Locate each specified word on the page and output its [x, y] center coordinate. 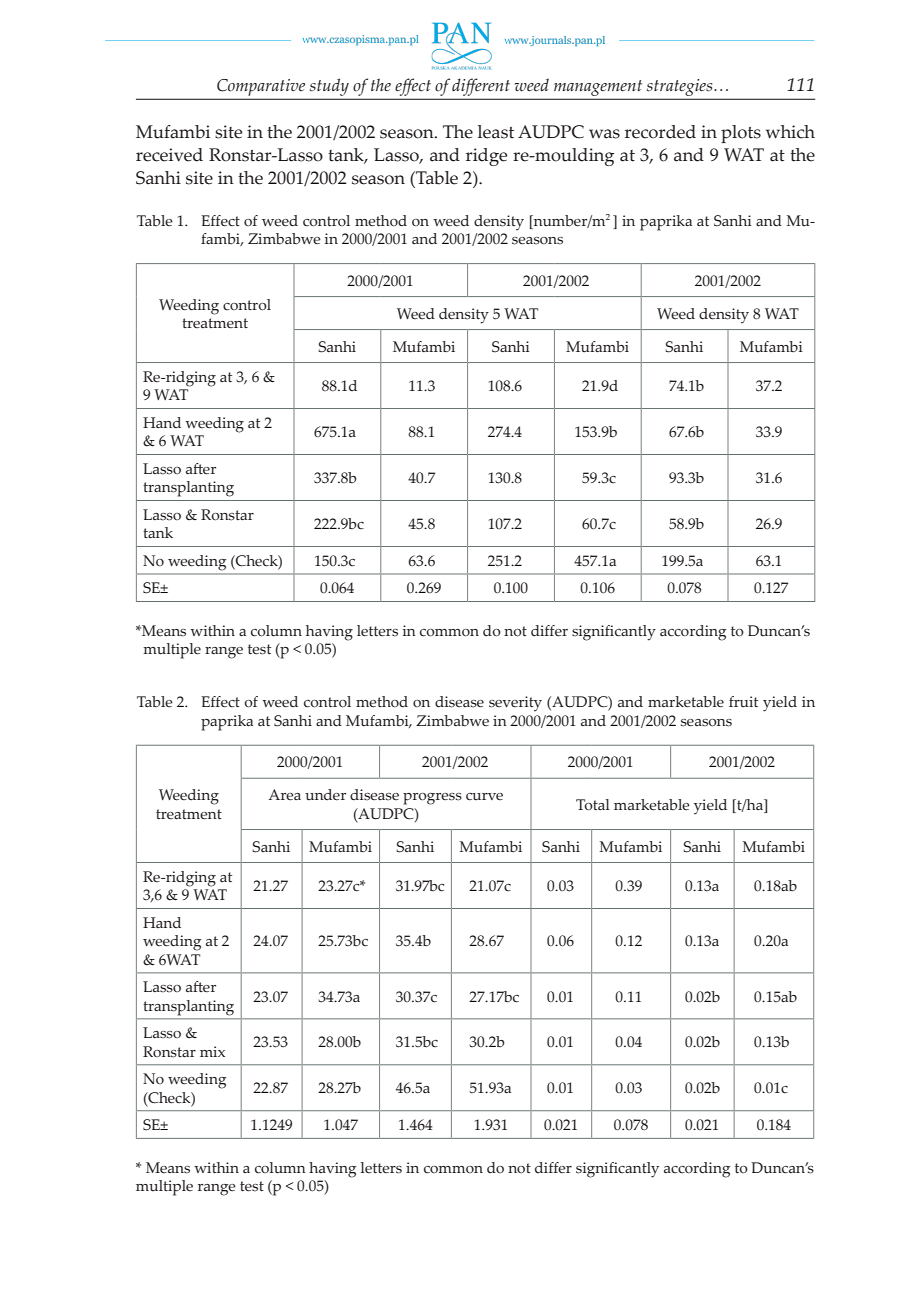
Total [593, 805]
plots [741, 134]
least [496, 132]
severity [515, 704]
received [169, 155]
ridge [486, 157]
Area [284, 795]
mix [212, 1051]
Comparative [261, 87]
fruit [743, 702]
